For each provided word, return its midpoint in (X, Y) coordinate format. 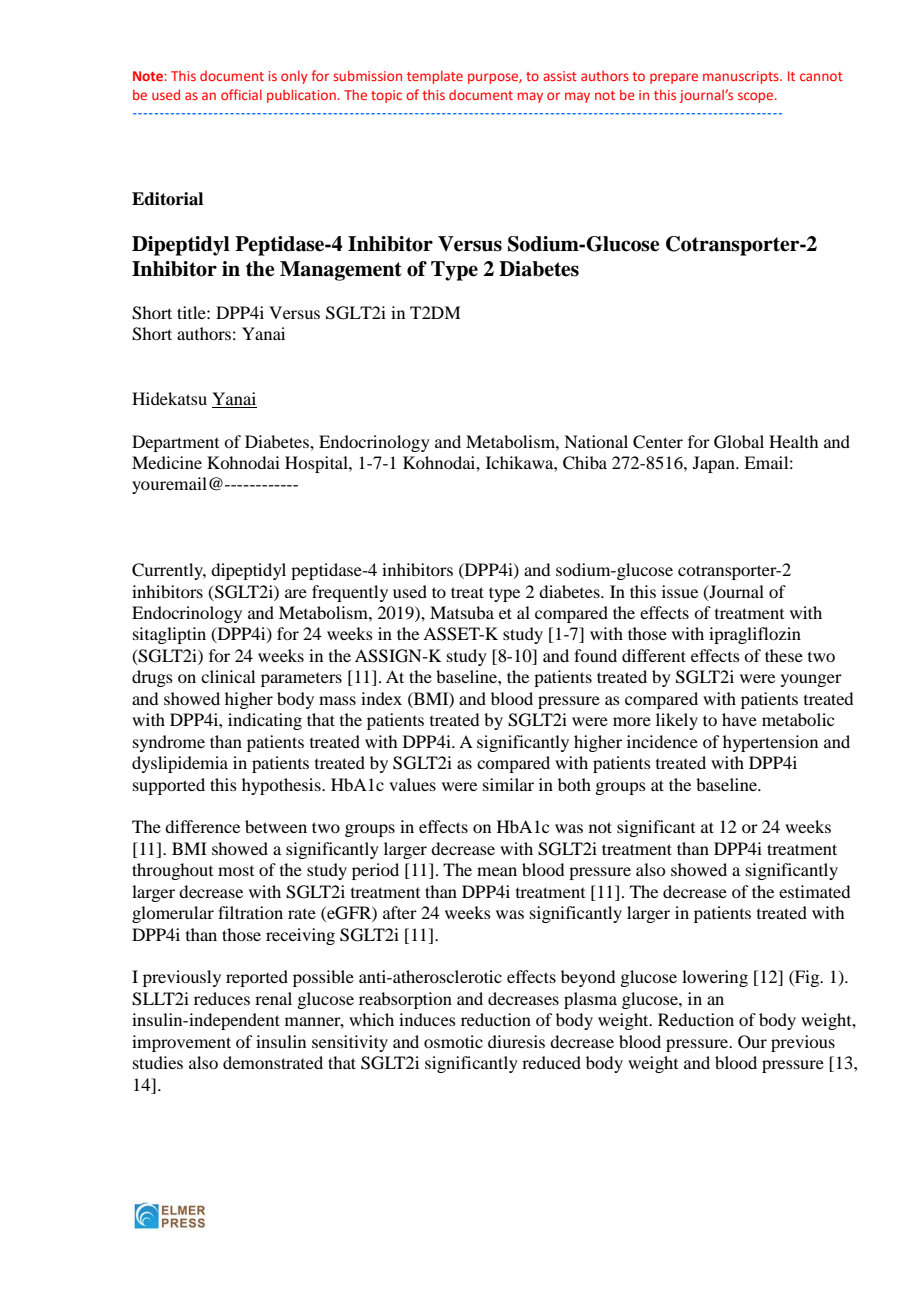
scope (757, 97)
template (435, 77)
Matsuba (462, 612)
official (241, 94)
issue (680, 591)
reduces (222, 998)
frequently (350, 593)
